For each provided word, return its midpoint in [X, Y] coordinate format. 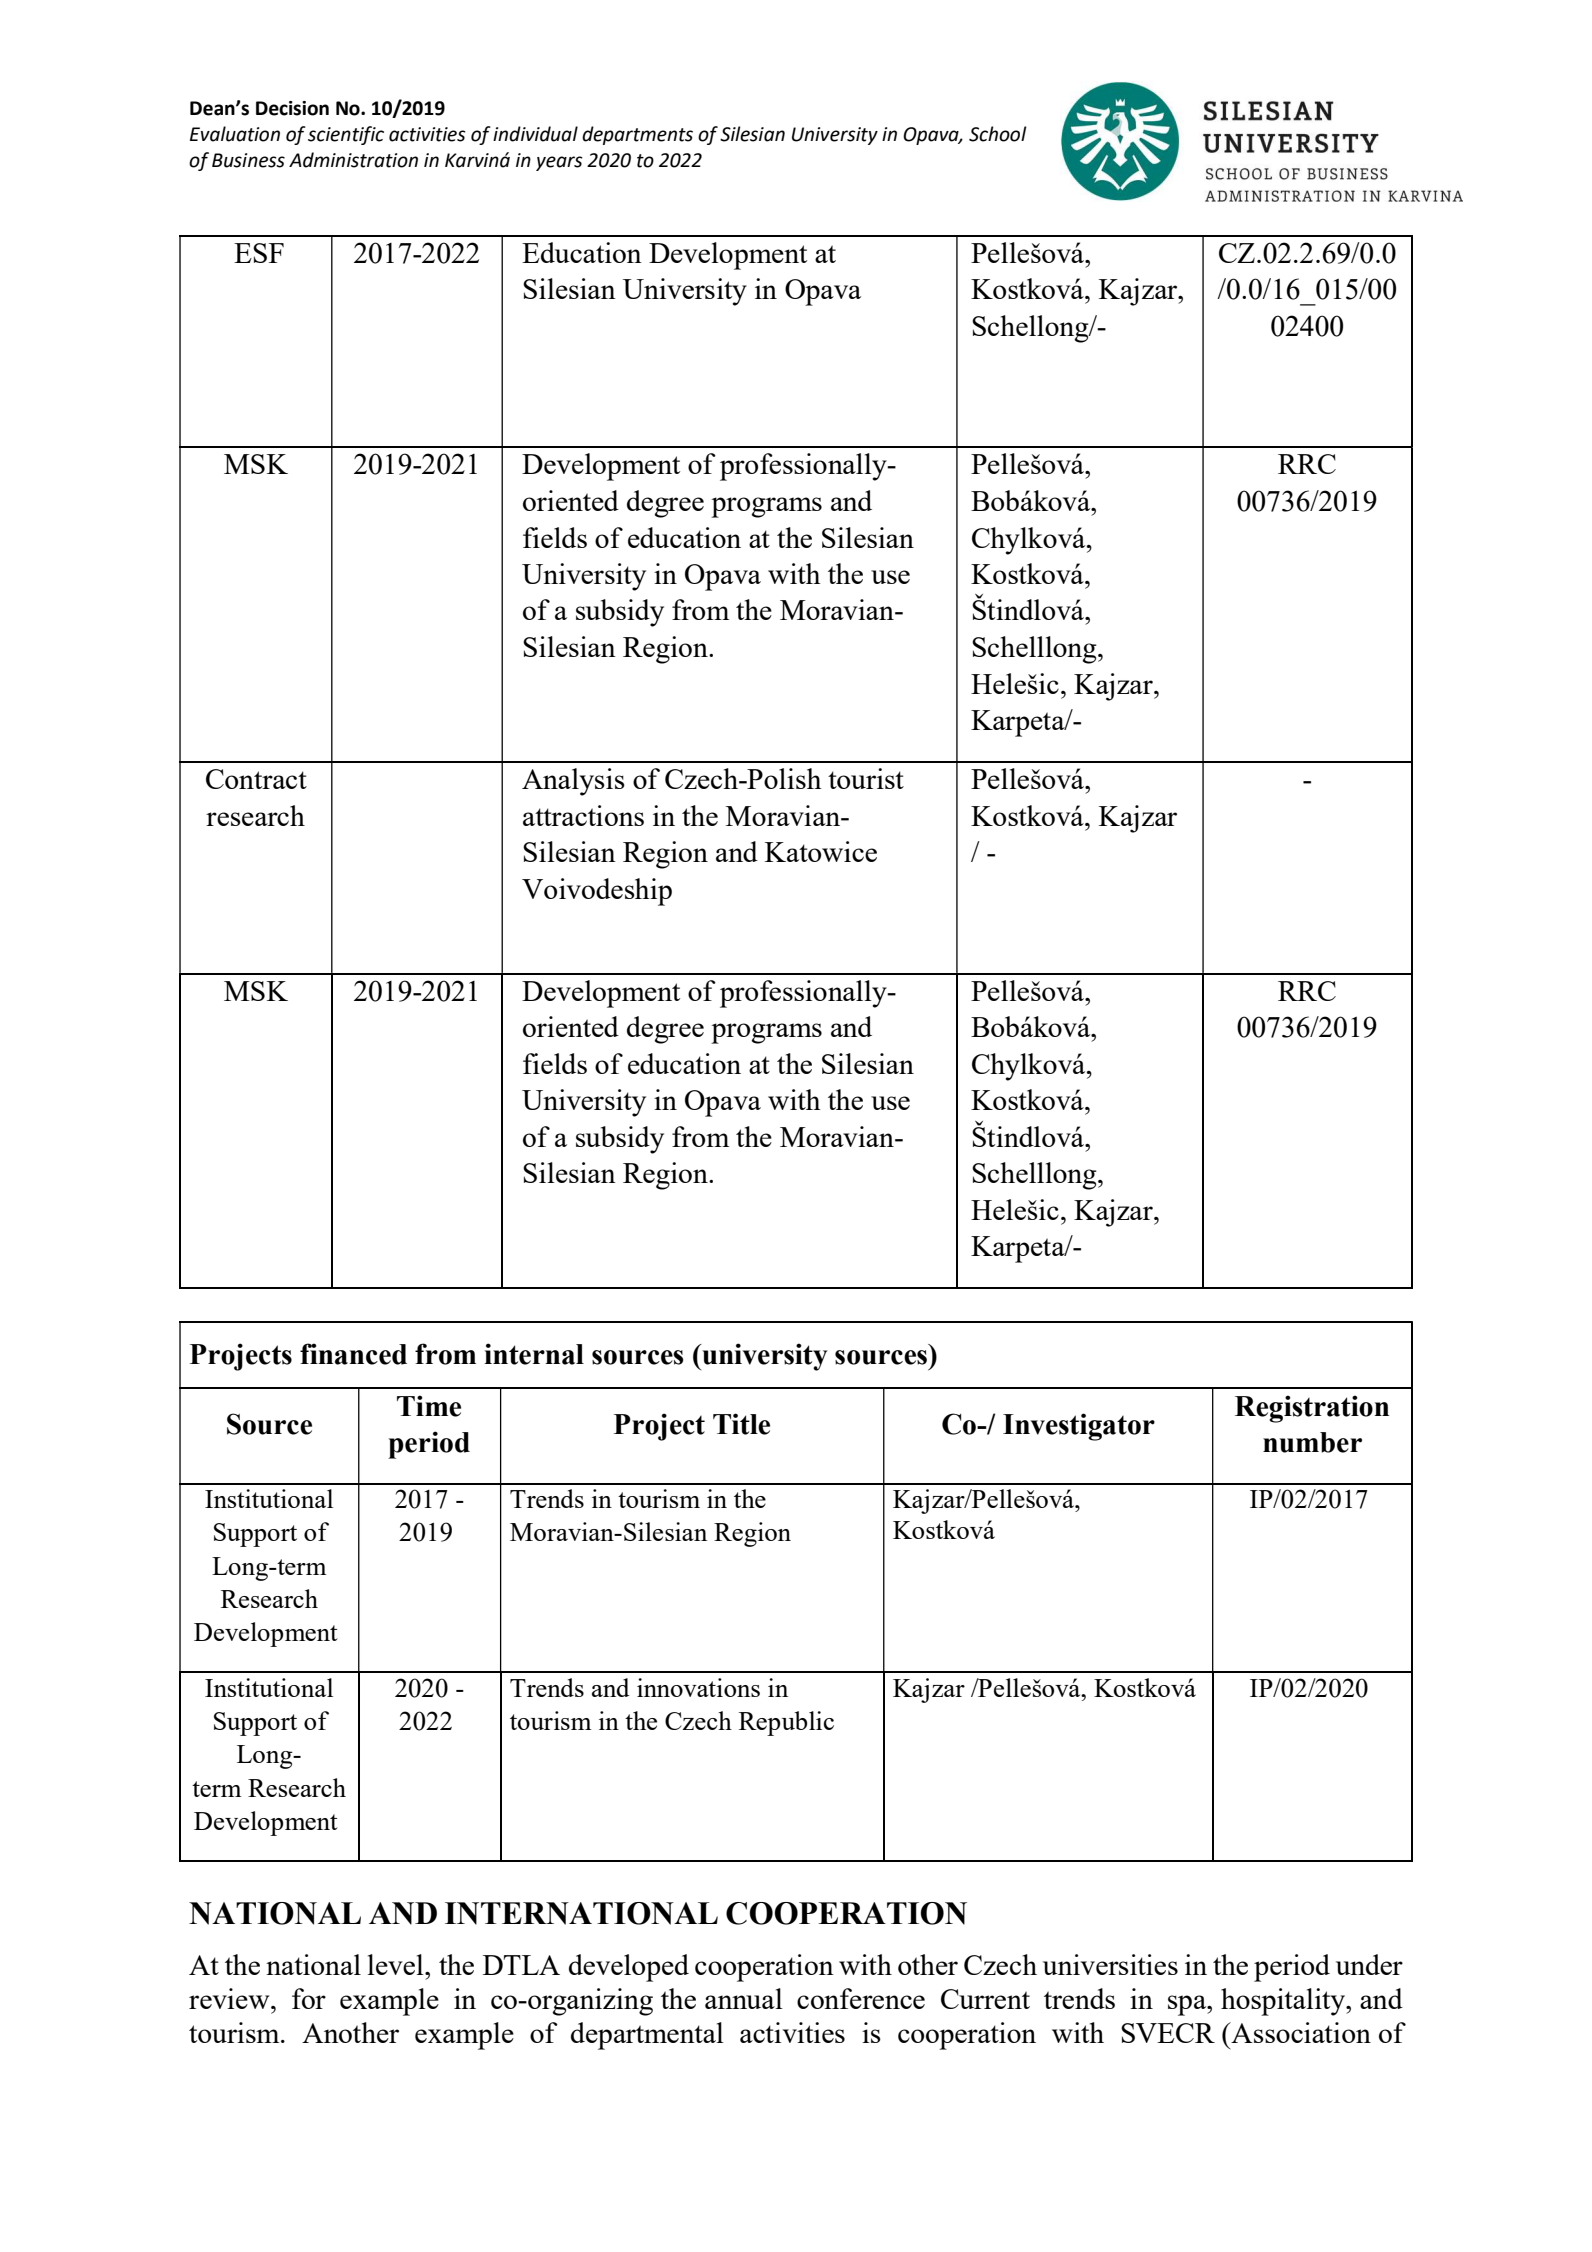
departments [637, 135]
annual [744, 1998]
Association [1300, 2032]
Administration [353, 160]
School [998, 134]
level [397, 1964]
